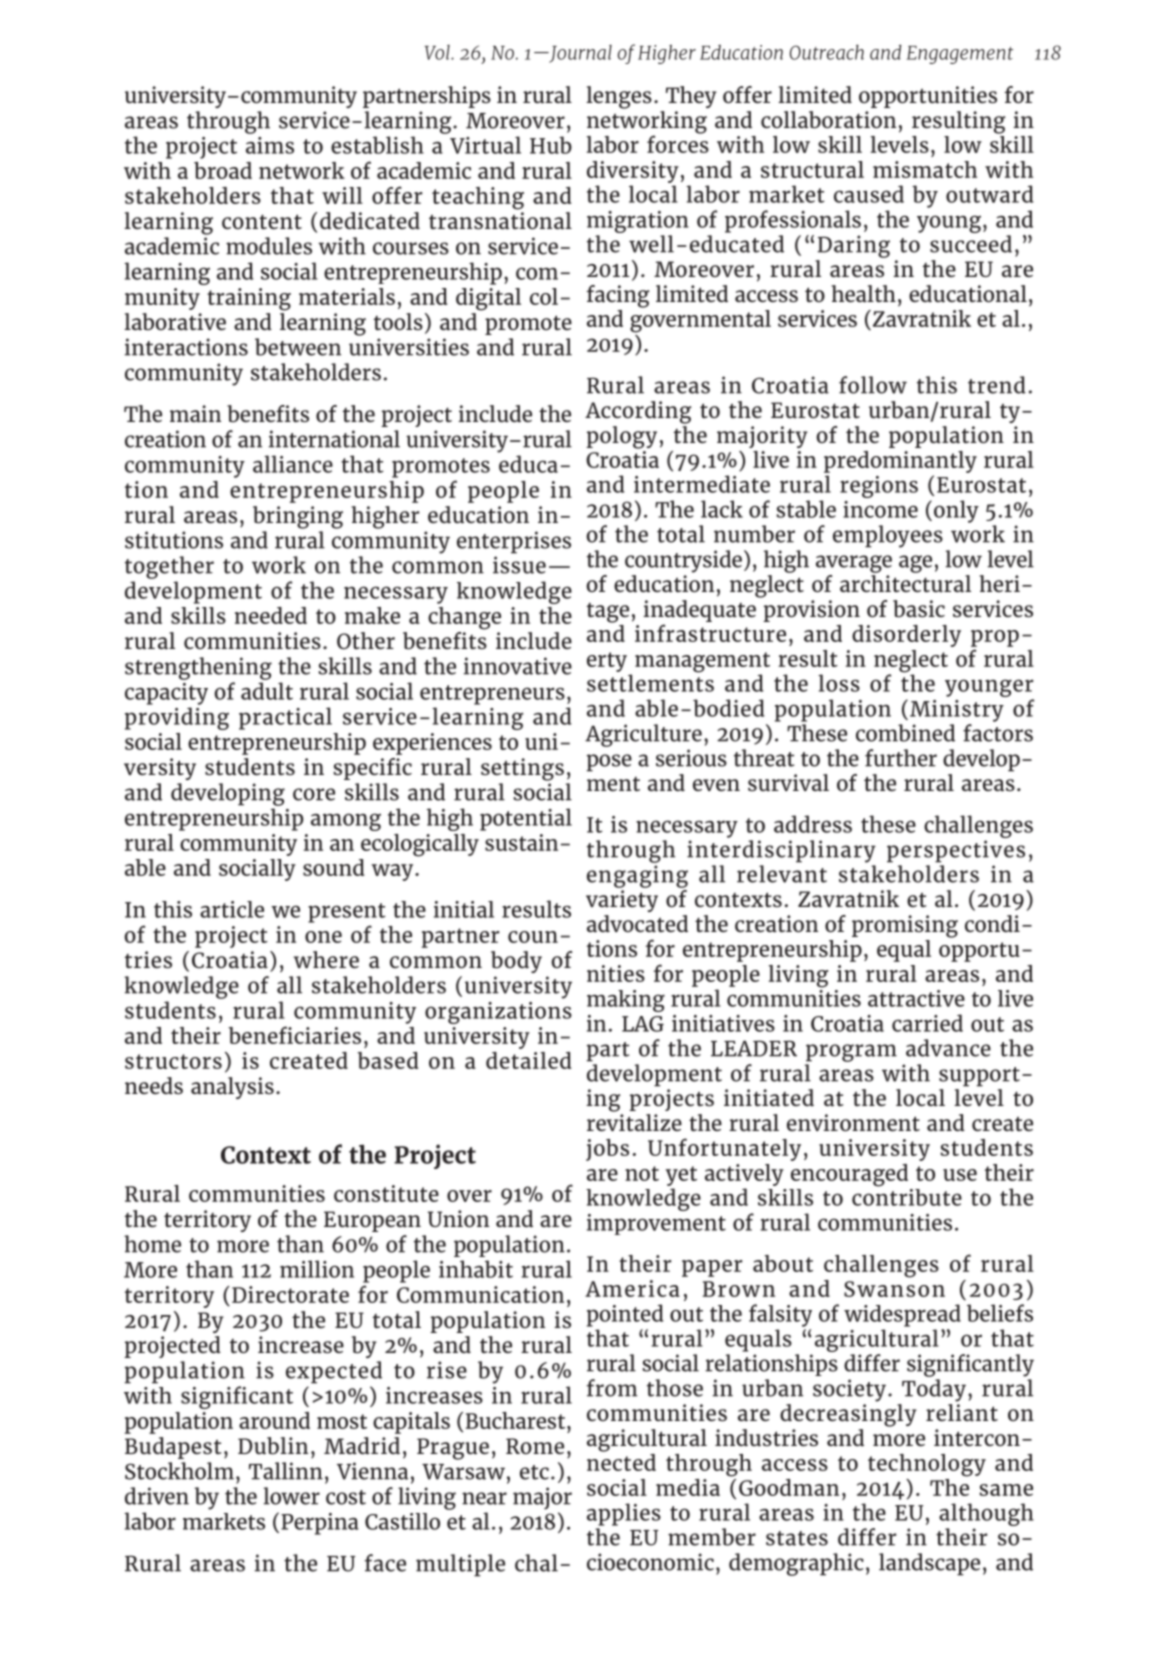 This document has width=1158, height=1654. What do you see at coordinates (907, 1196) in the document?
I see `contribute` at bounding box center [907, 1196].
